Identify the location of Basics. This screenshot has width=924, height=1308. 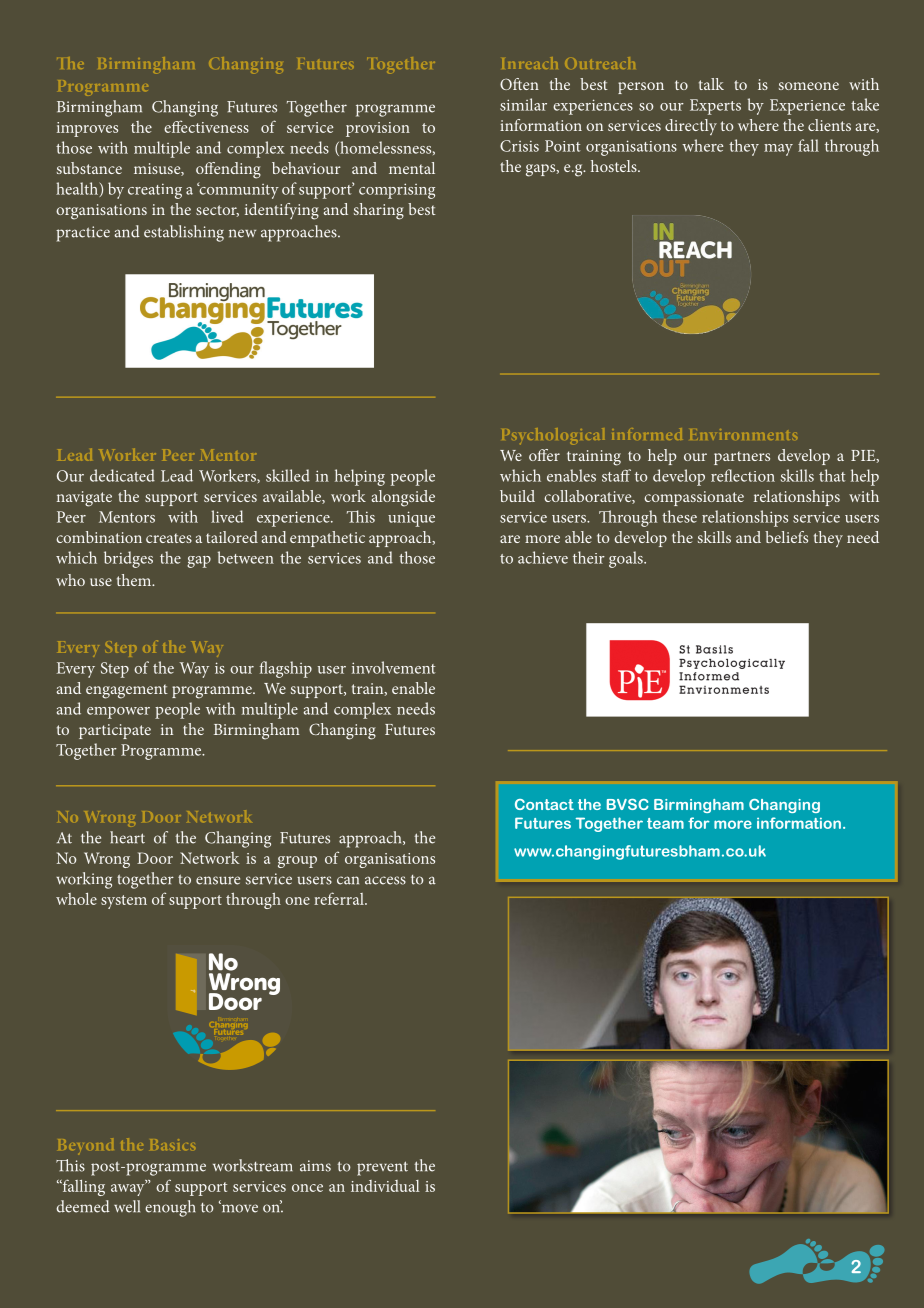
(172, 1144).
